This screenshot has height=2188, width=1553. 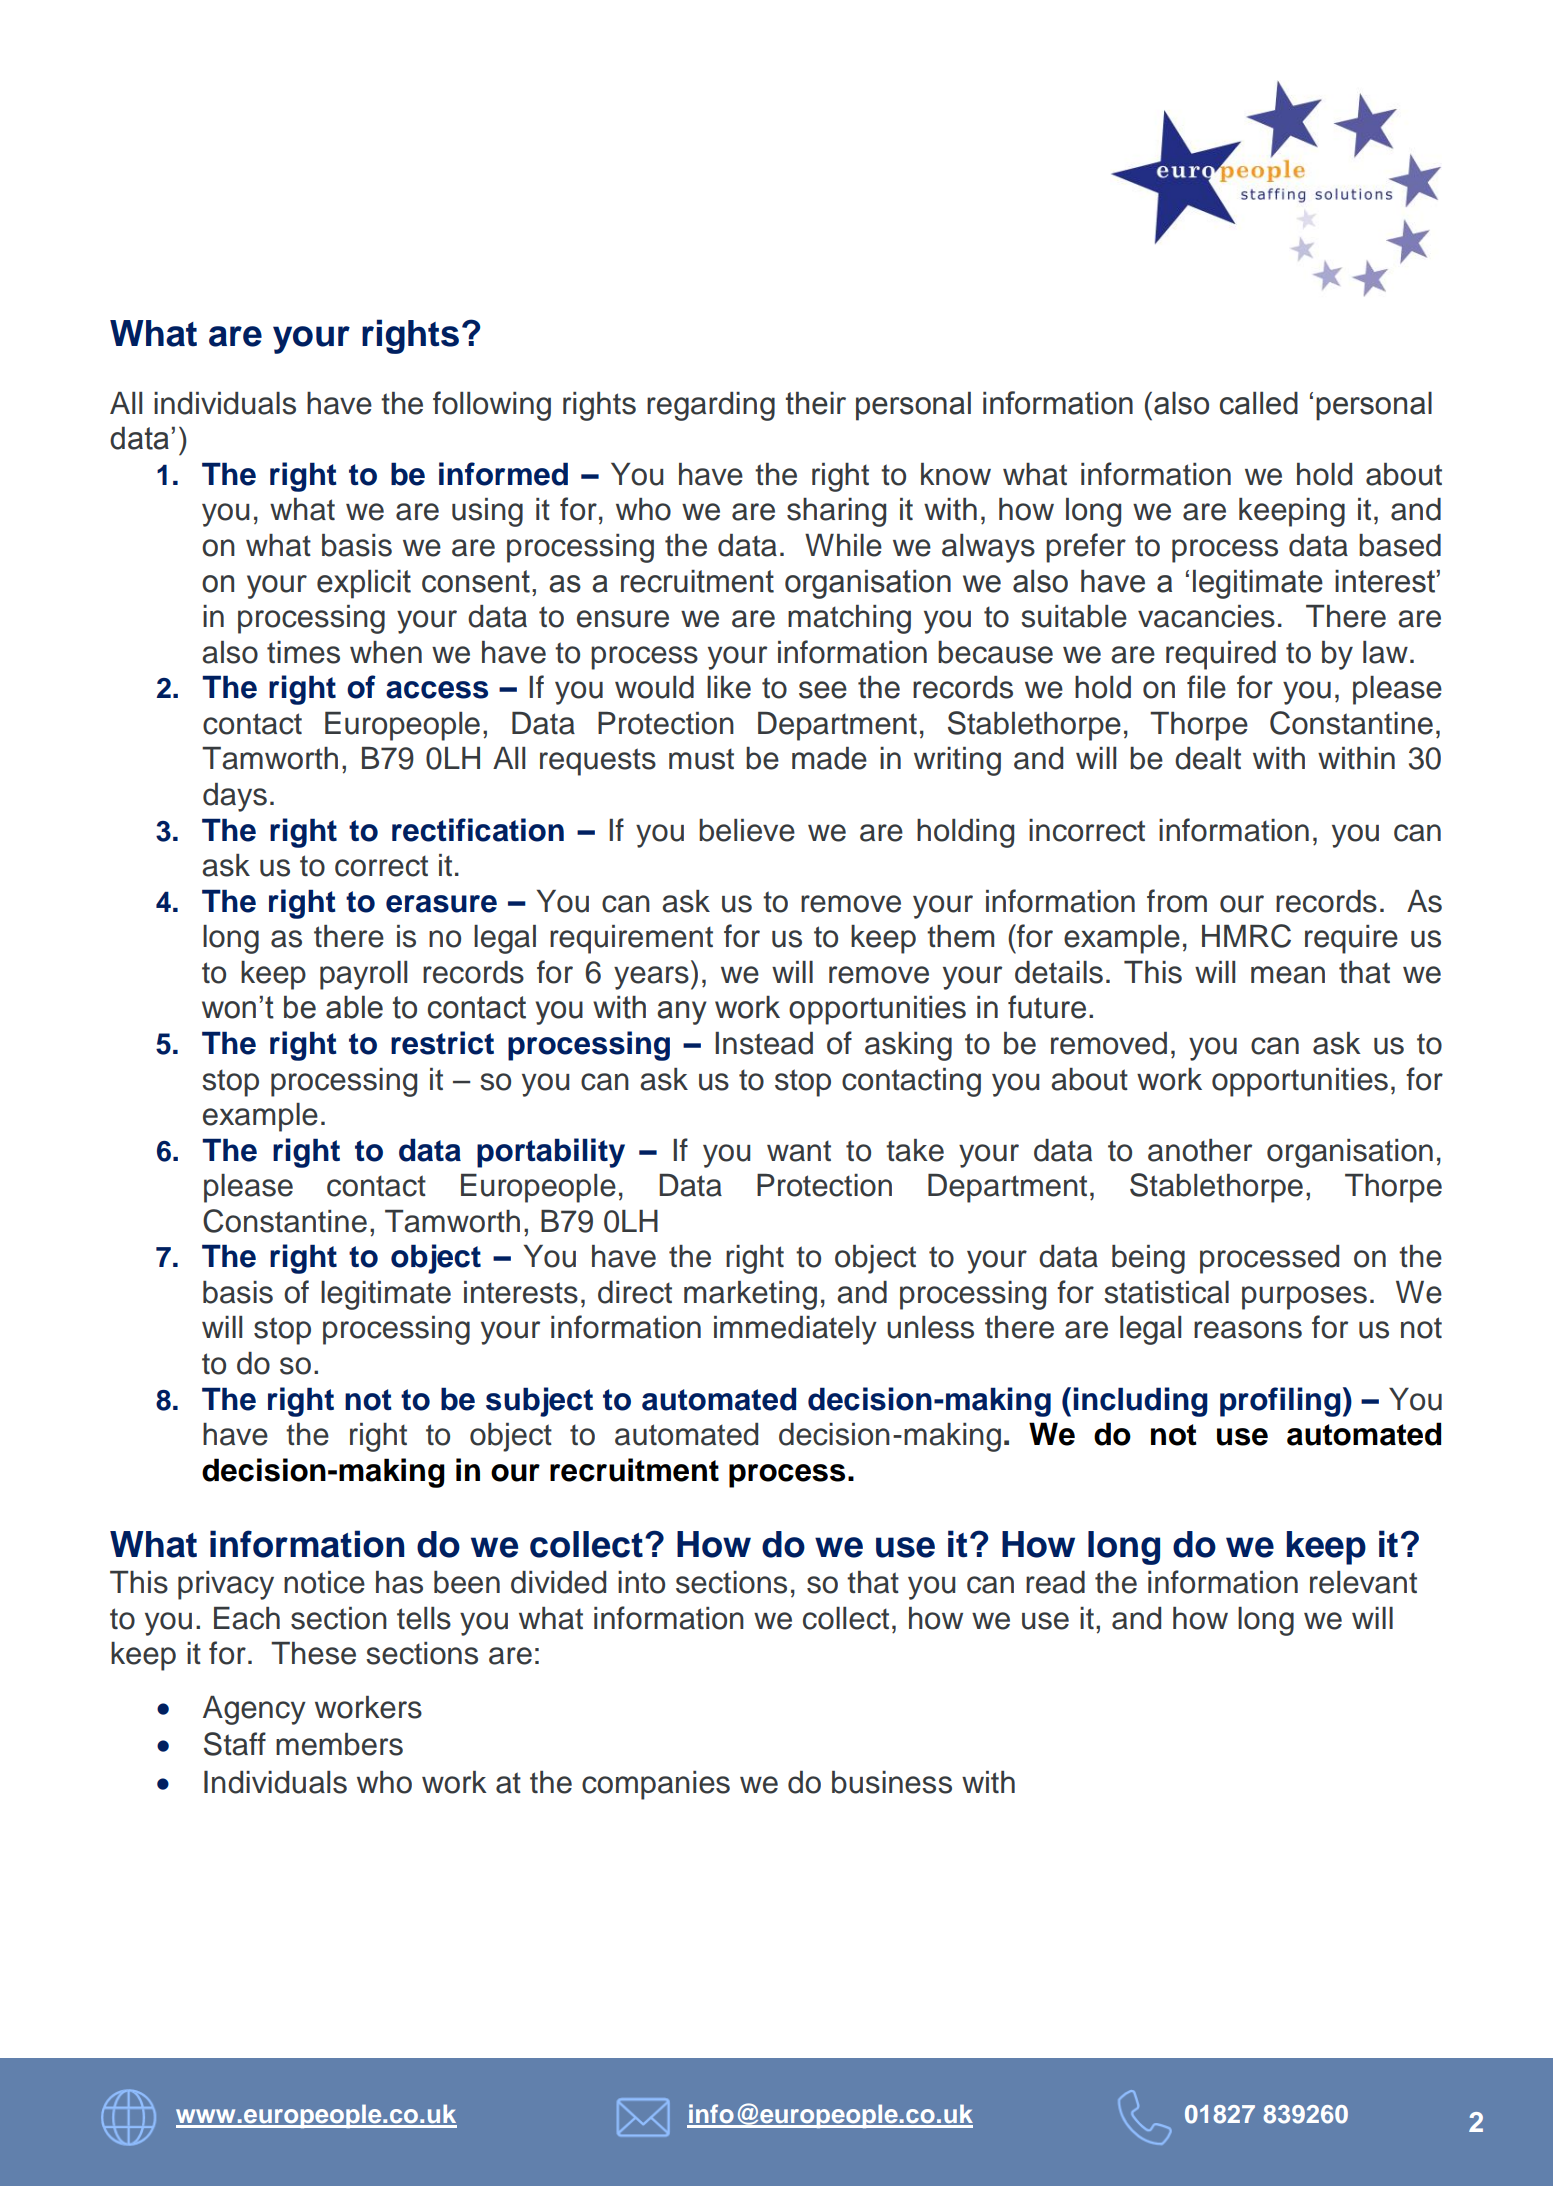 What do you see at coordinates (492, 406) in the screenshot?
I see `following` at bounding box center [492, 406].
